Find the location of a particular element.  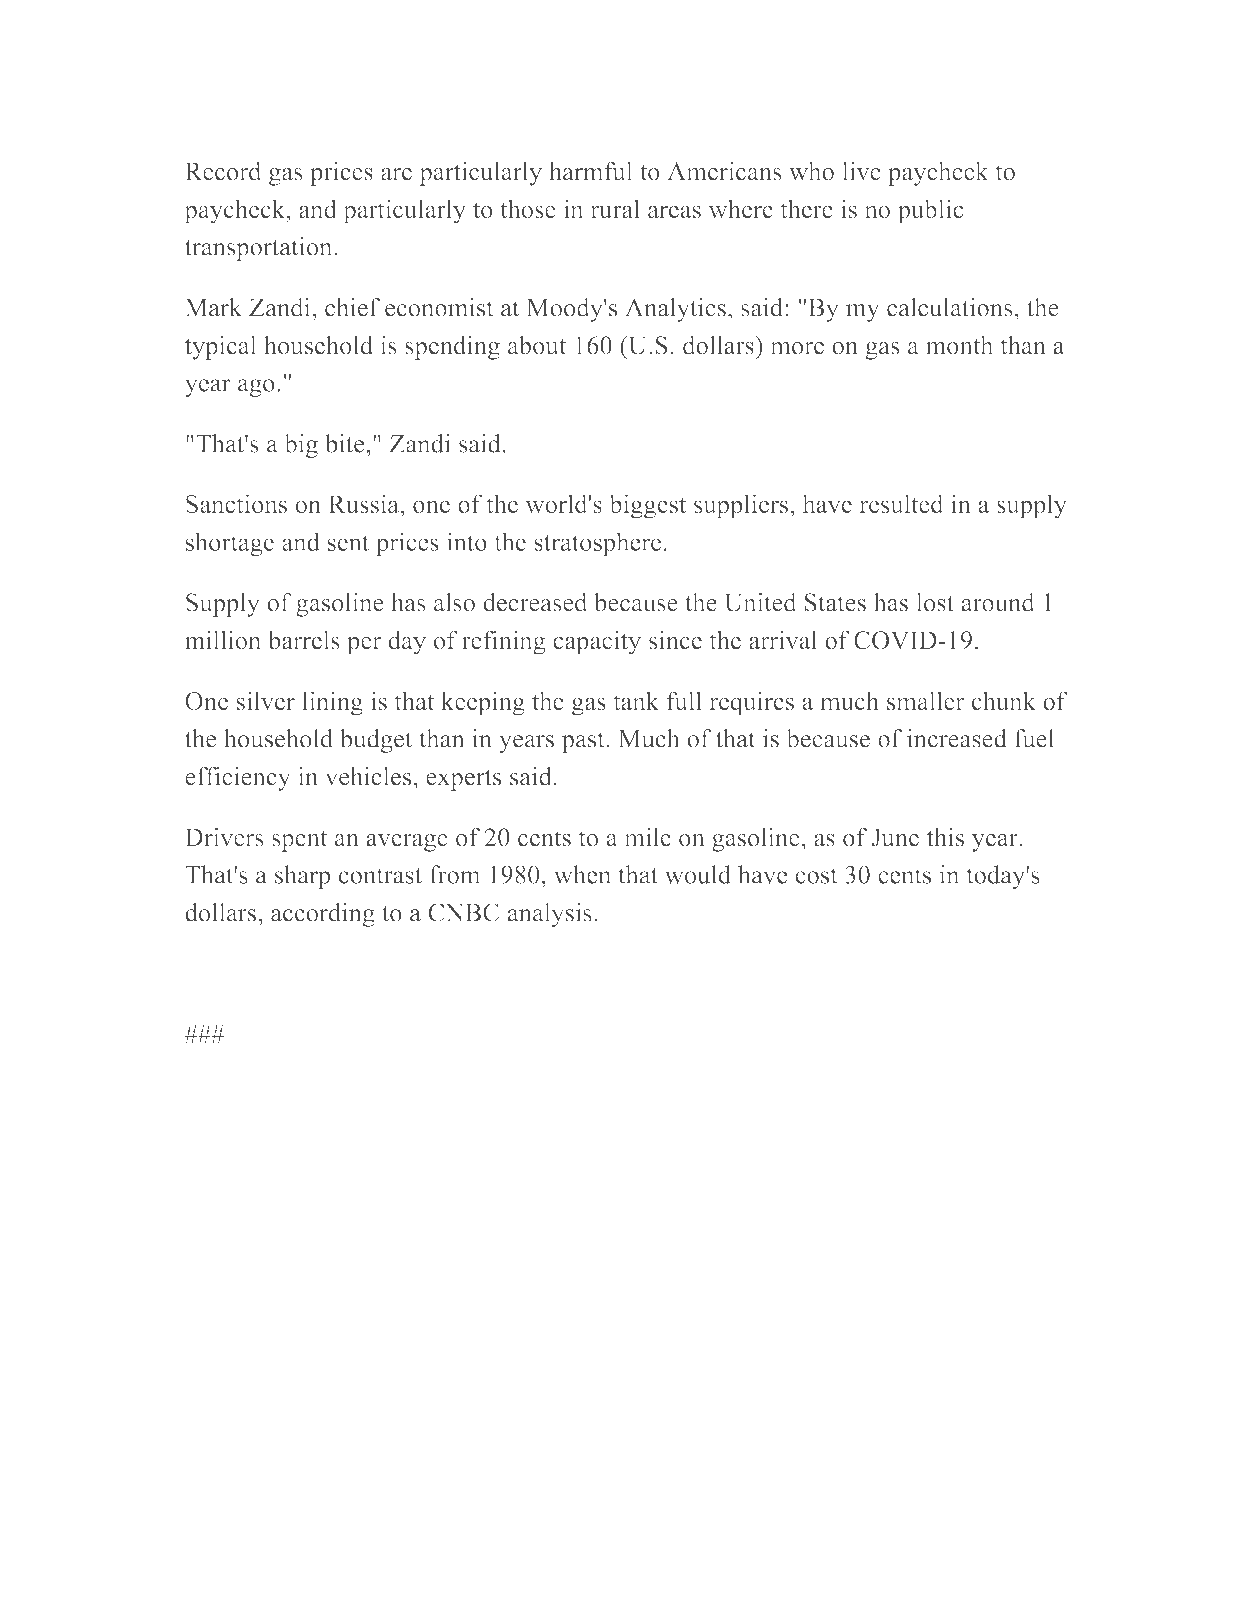

sharp is located at coordinates (303, 877).
